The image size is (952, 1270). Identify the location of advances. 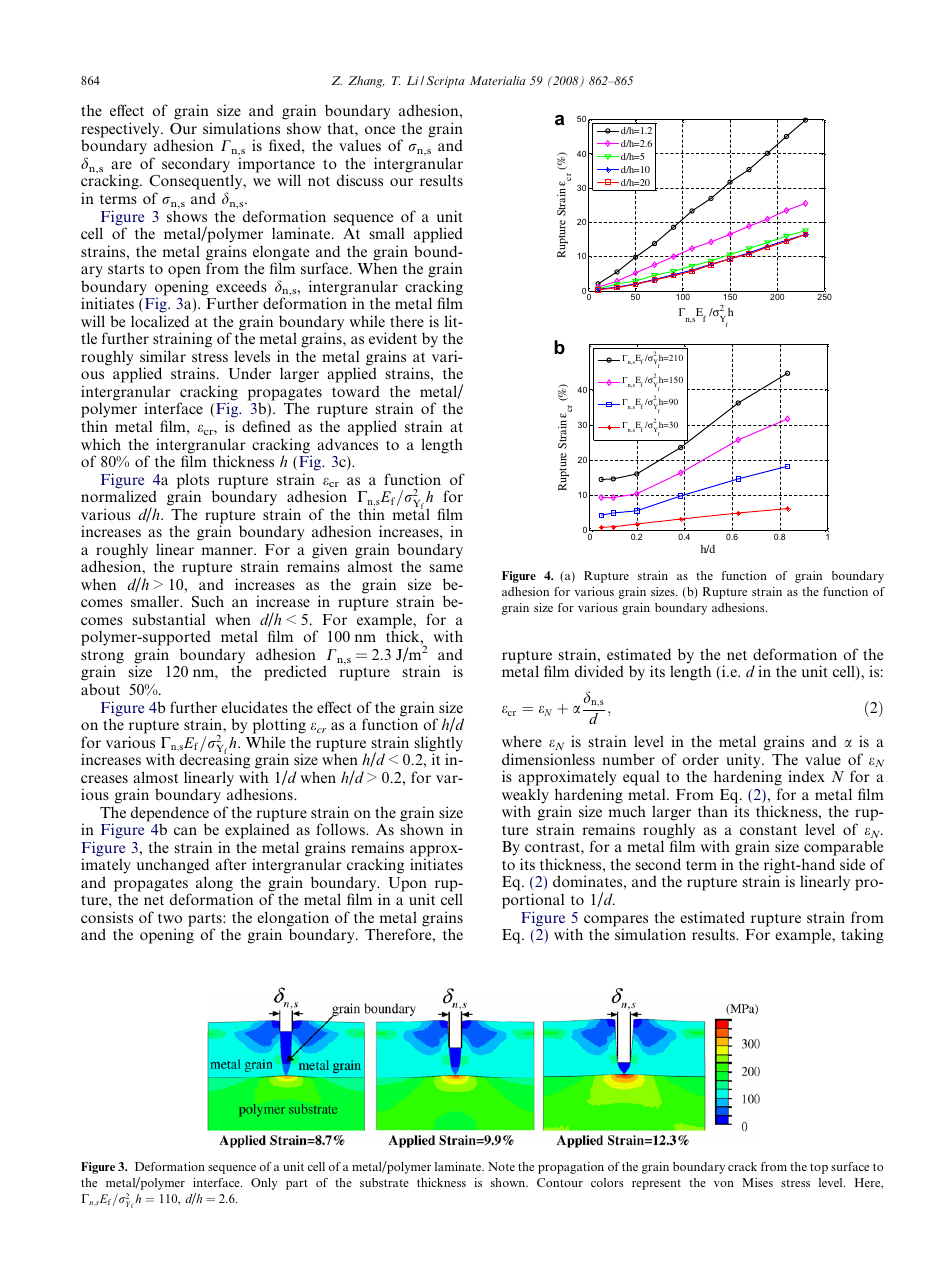
(347, 444).
